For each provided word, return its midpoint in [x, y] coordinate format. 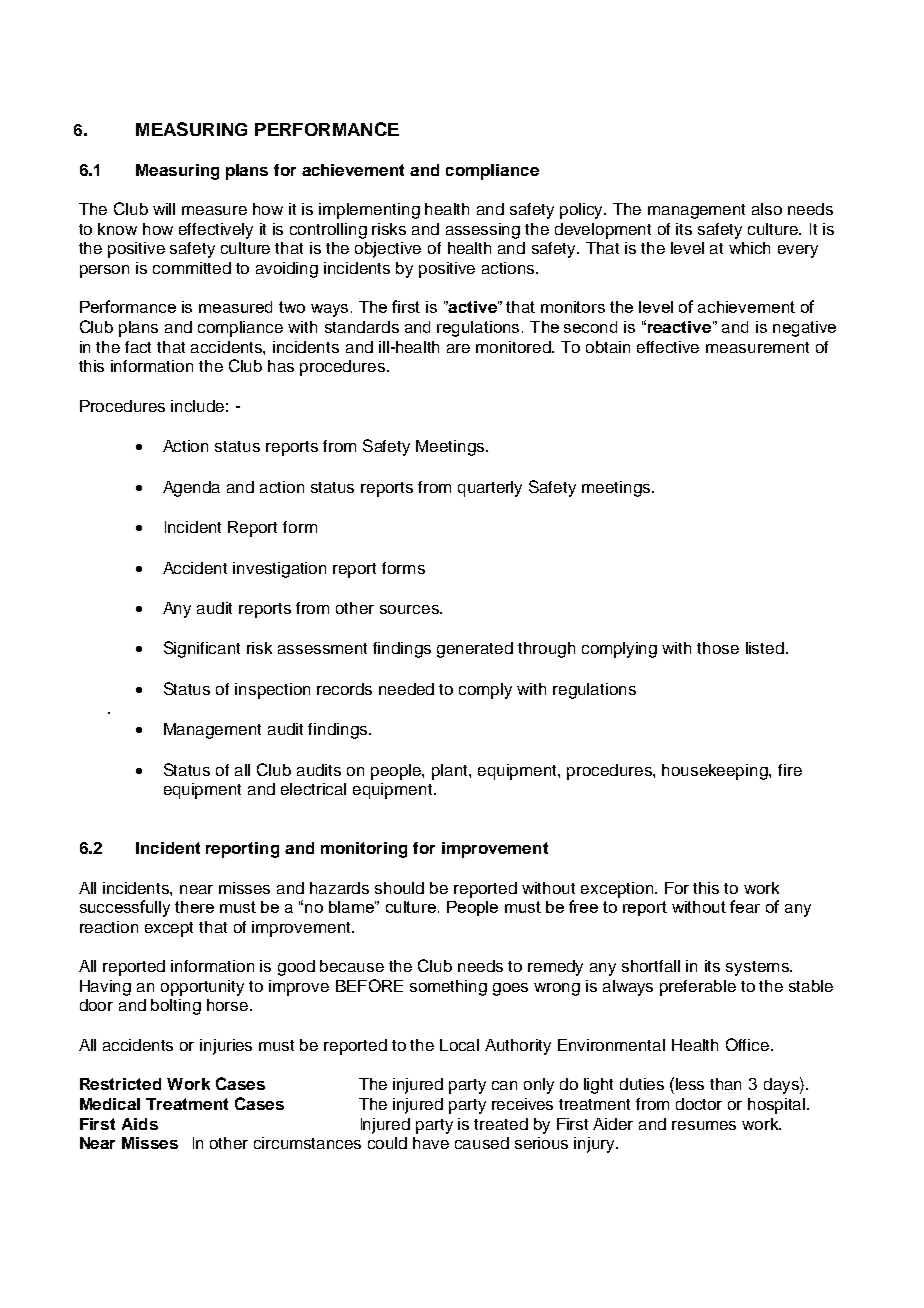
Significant [202, 649]
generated [475, 650]
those [718, 648]
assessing [483, 231]
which [749, 248]
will [164, 209]
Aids [140, 1124]
